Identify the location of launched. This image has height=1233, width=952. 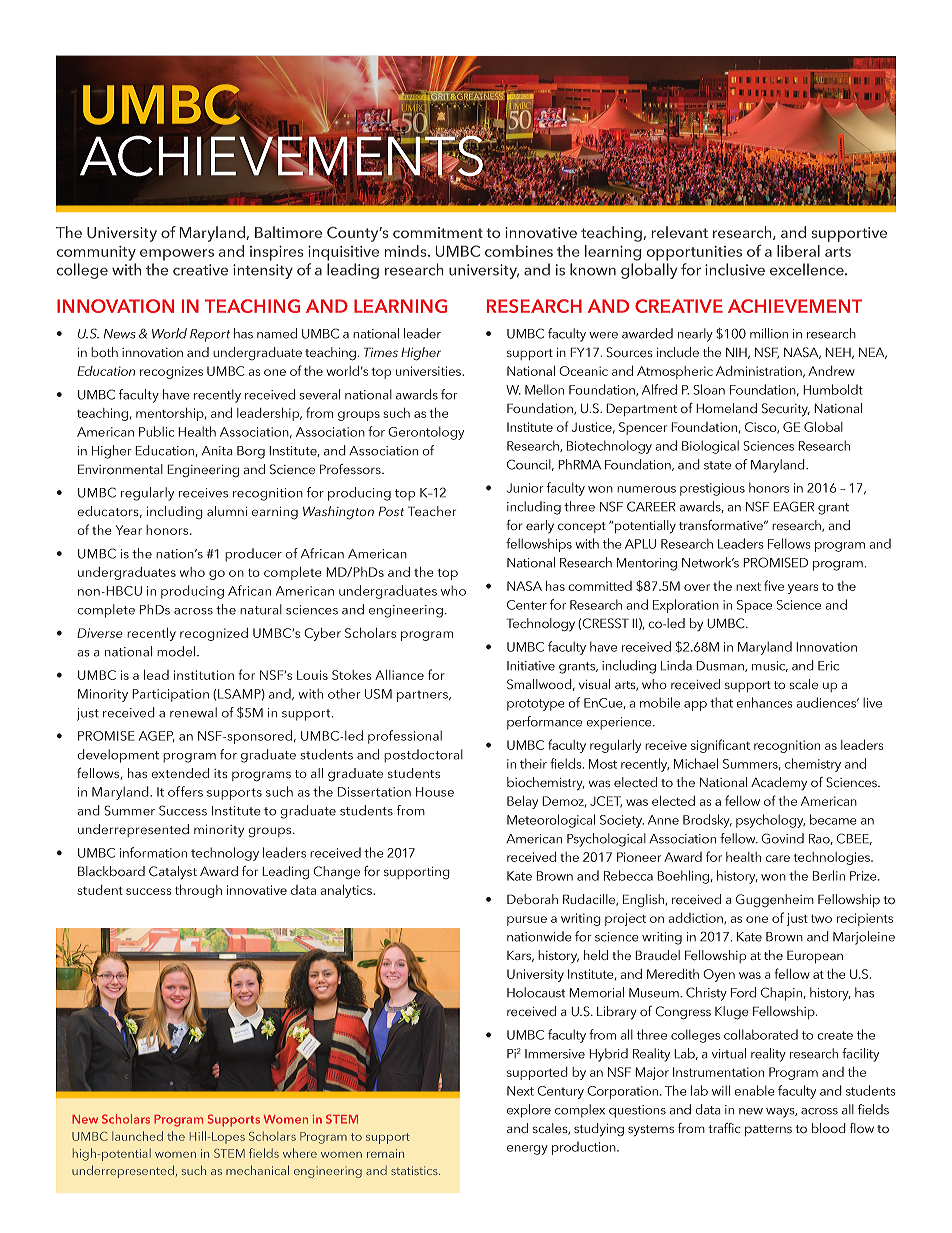
(137, 1136).
